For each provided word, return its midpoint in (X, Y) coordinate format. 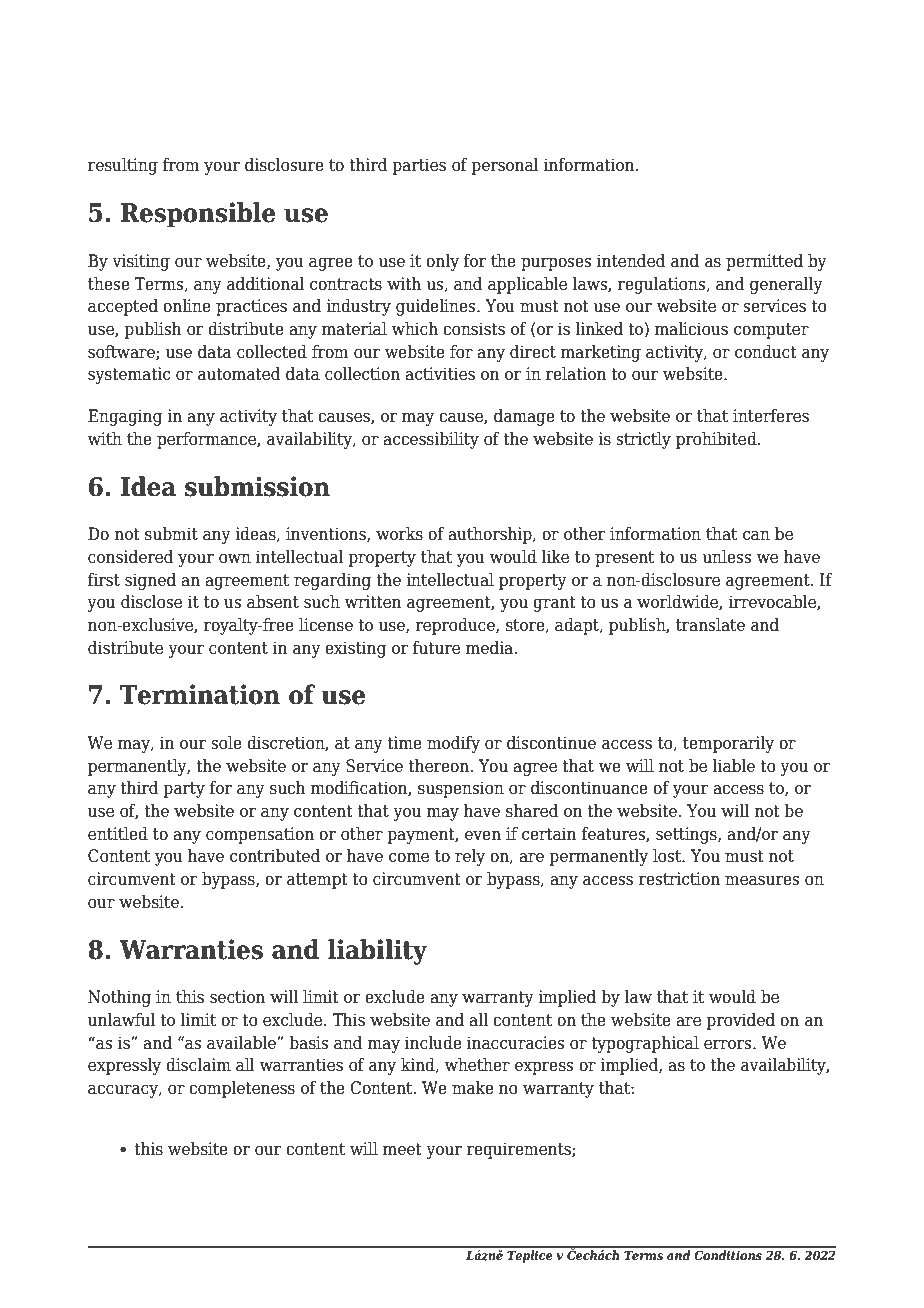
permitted (764, 262)
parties (419, 166)
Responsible (198, 215)
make (473, 1088)
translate (710, 625)
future (436, 648)
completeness (242, 1089)
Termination (200, 694)
